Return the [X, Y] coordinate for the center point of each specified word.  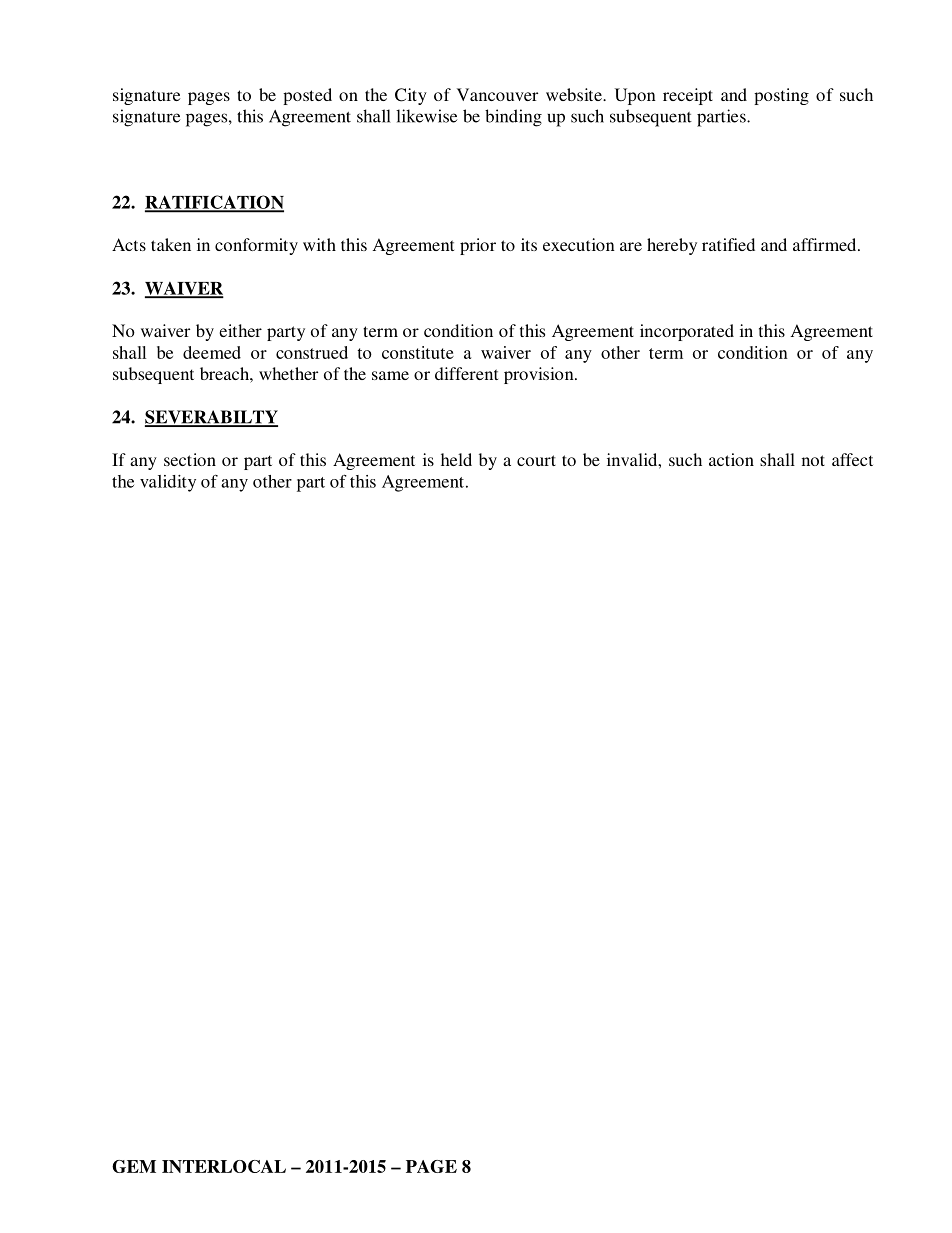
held [456, 459]
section [190, 459]
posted [307, 96]
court [536, 460]
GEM [134, 1166]
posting [781, 96]
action [731, 459]
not [813, 460]
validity [168, 483]
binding [513, 118]
